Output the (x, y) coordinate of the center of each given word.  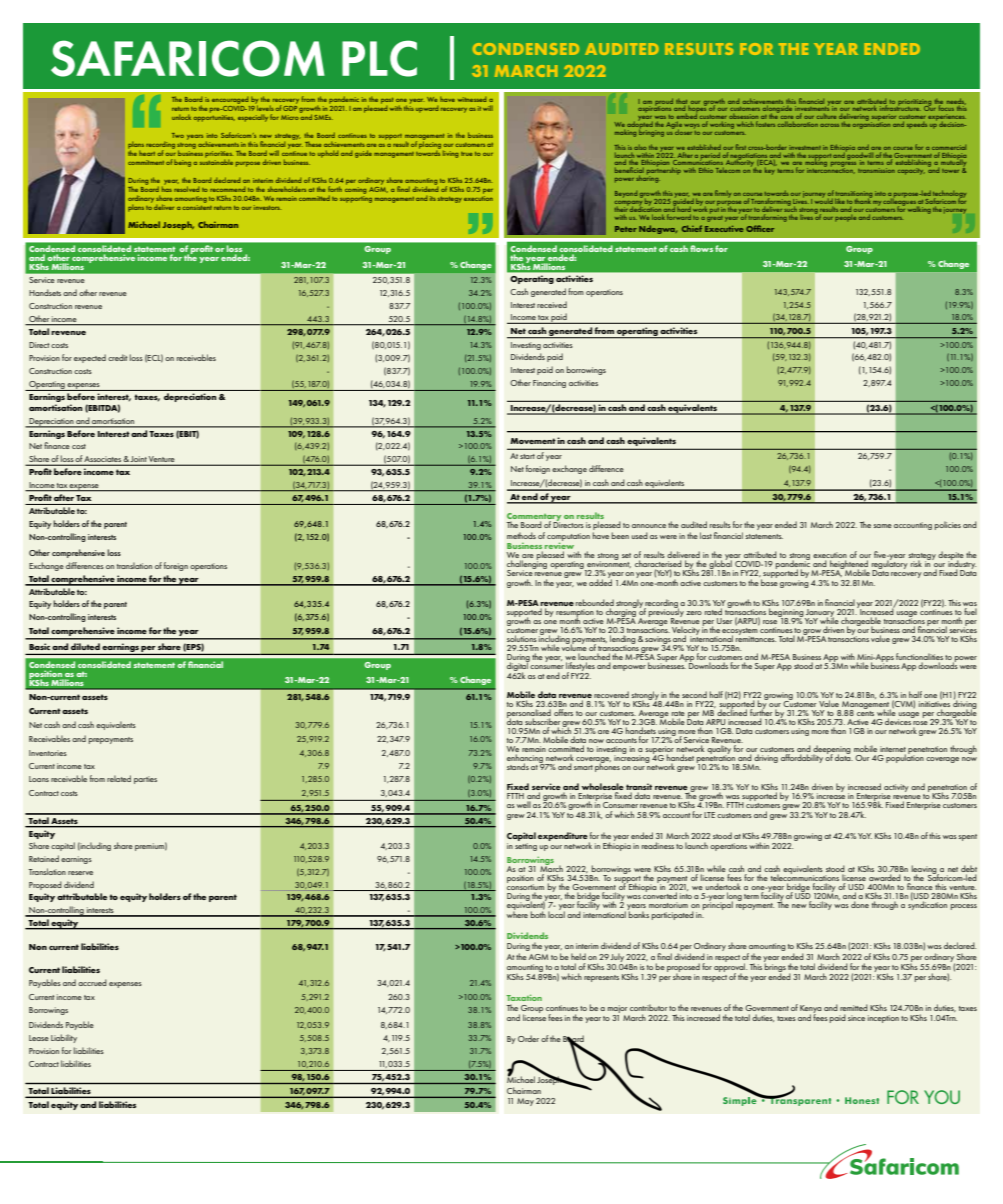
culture (826, 117)
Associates (103, 460)
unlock (181, 117)
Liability (64, 1038)
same (882, 526)
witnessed (472, 99)
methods (521, 535)
